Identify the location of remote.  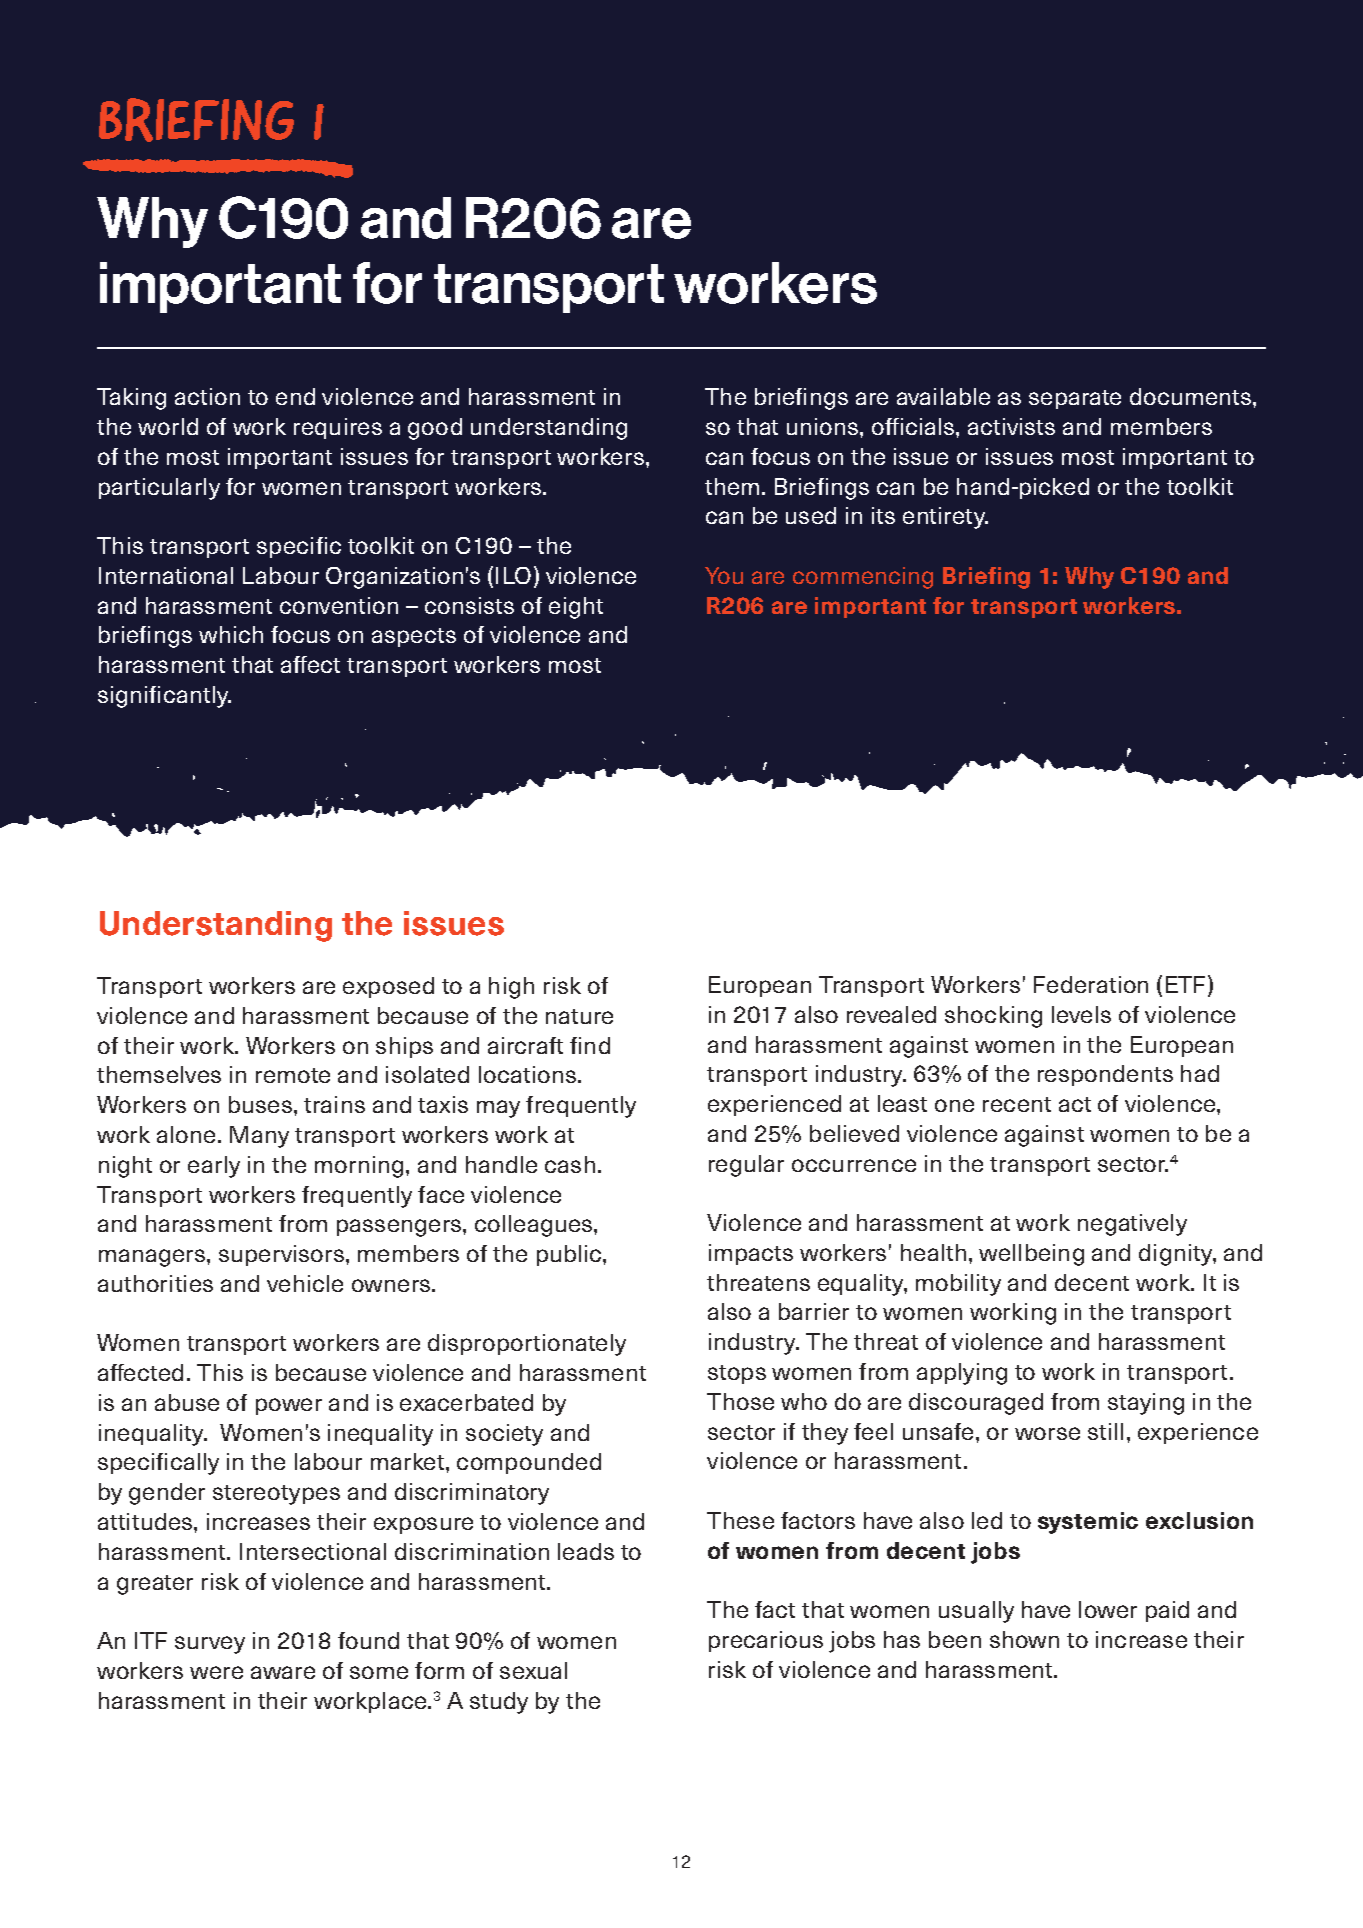
(293, 1075).
